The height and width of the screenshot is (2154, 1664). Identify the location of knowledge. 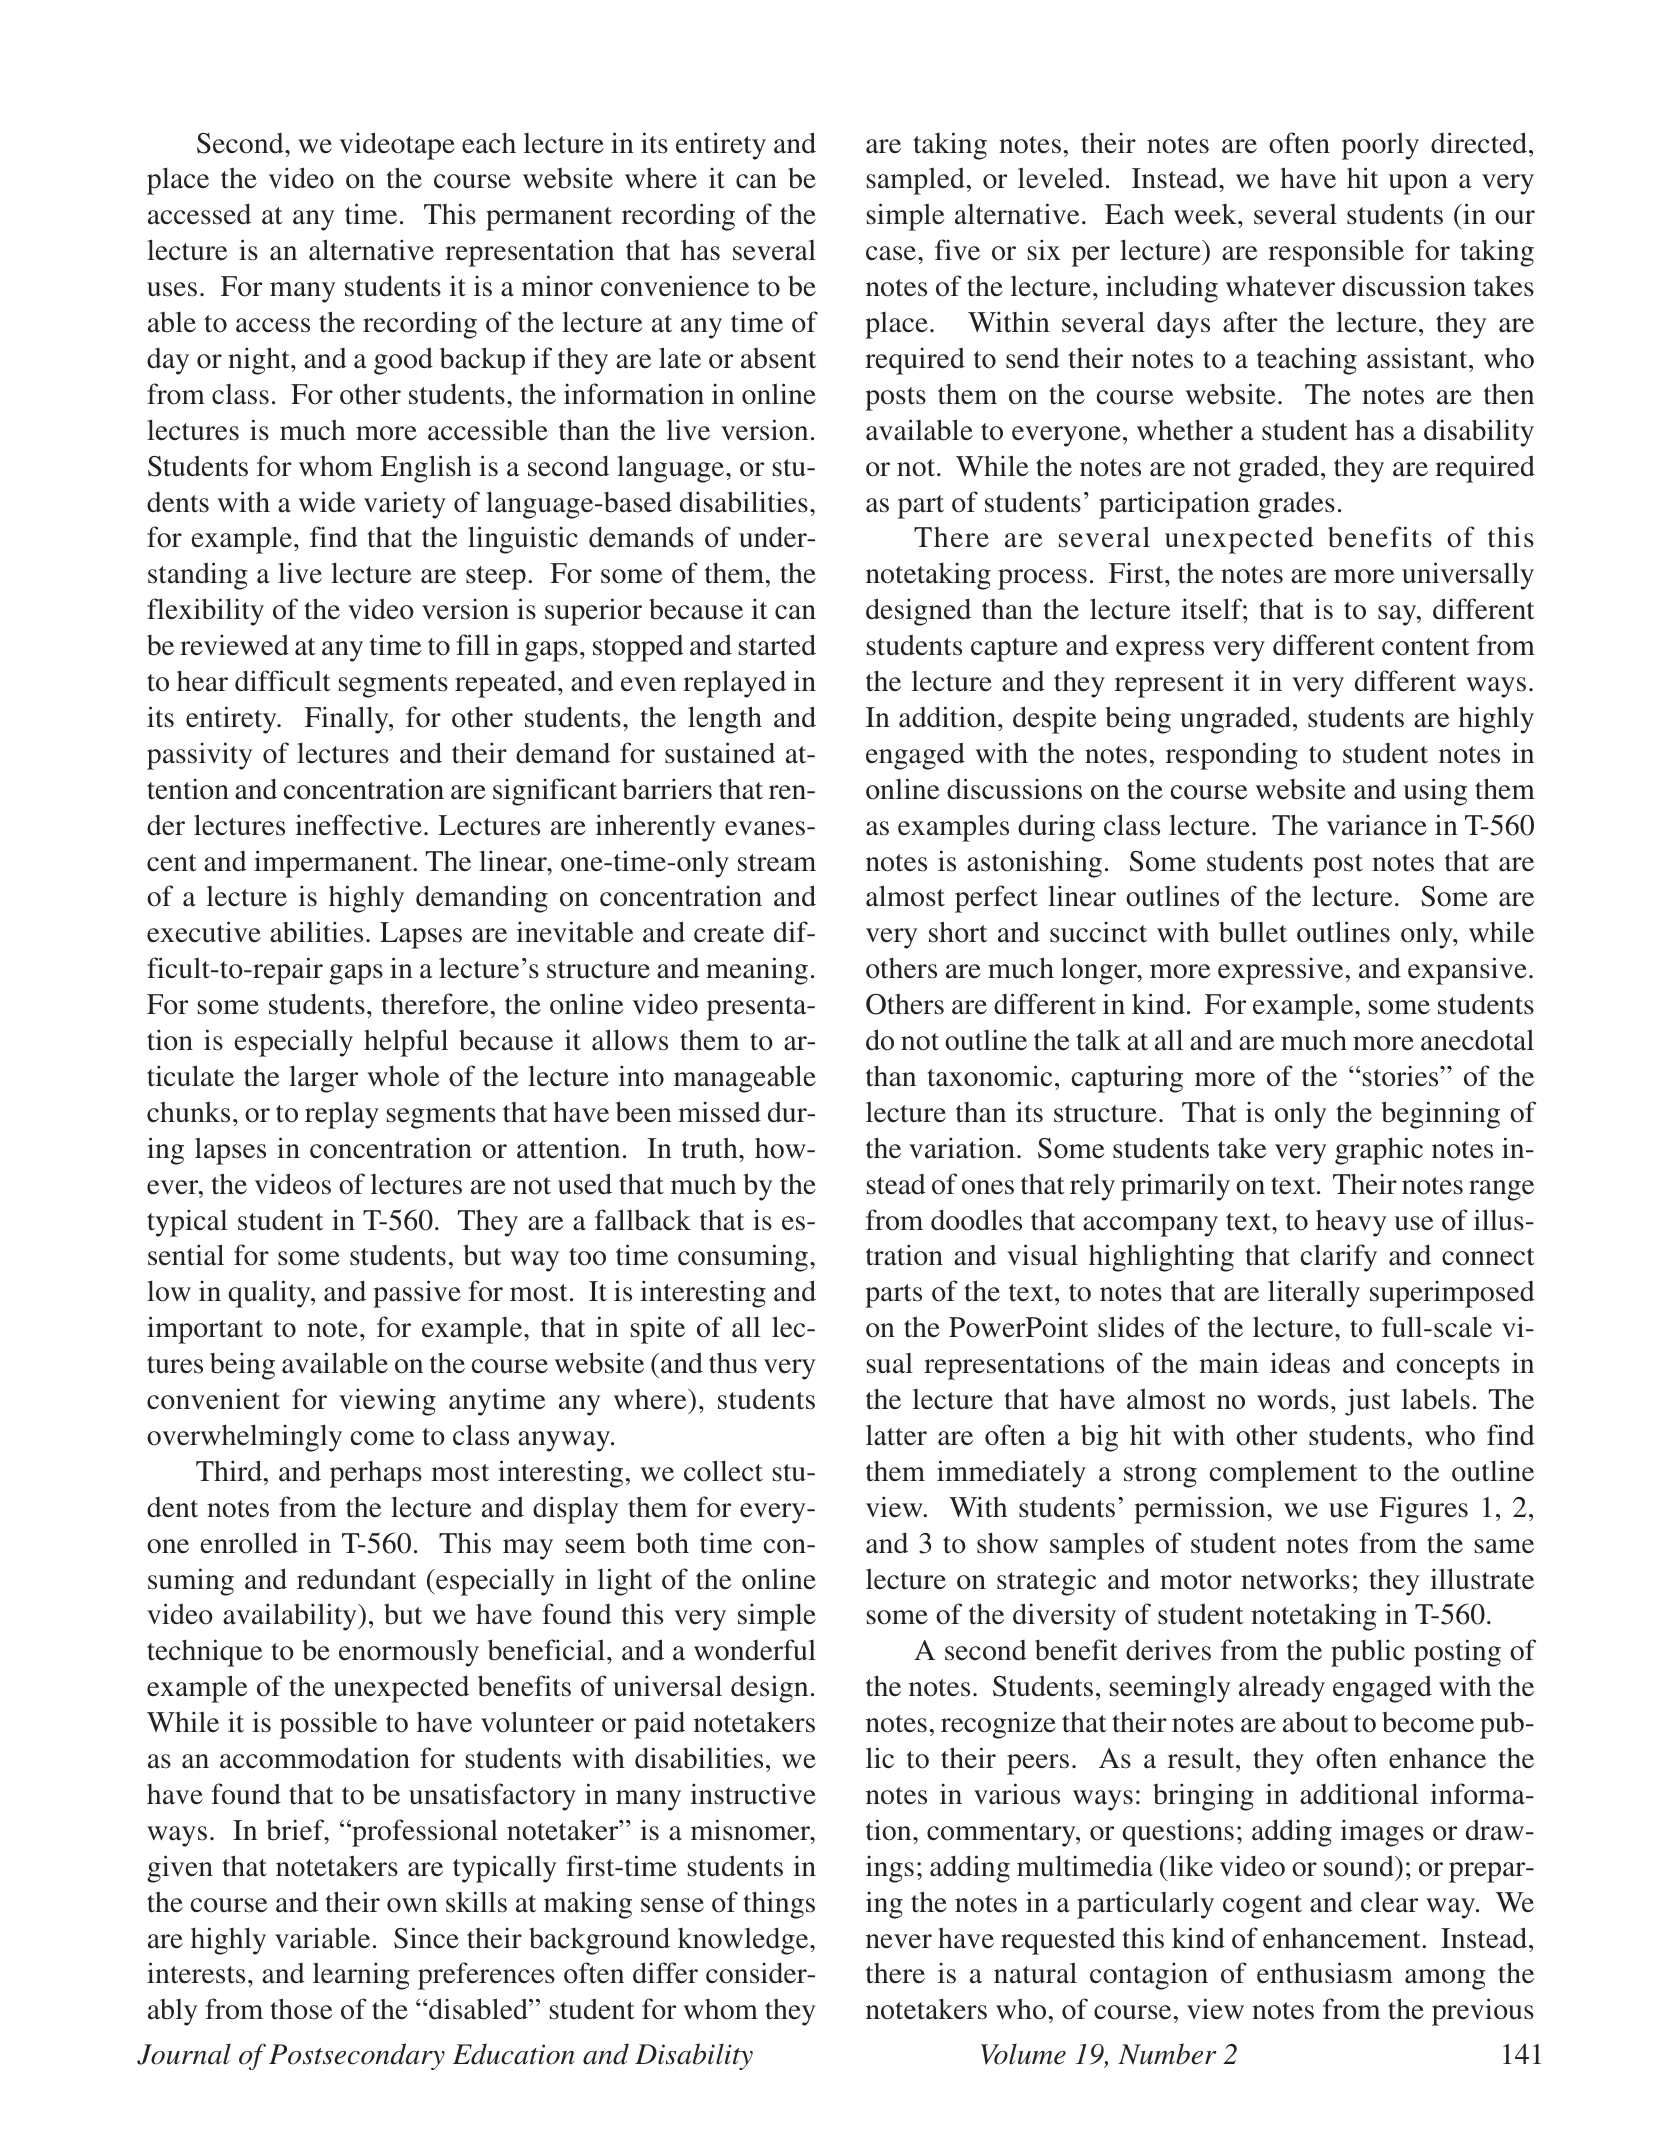
(744, 1941).
